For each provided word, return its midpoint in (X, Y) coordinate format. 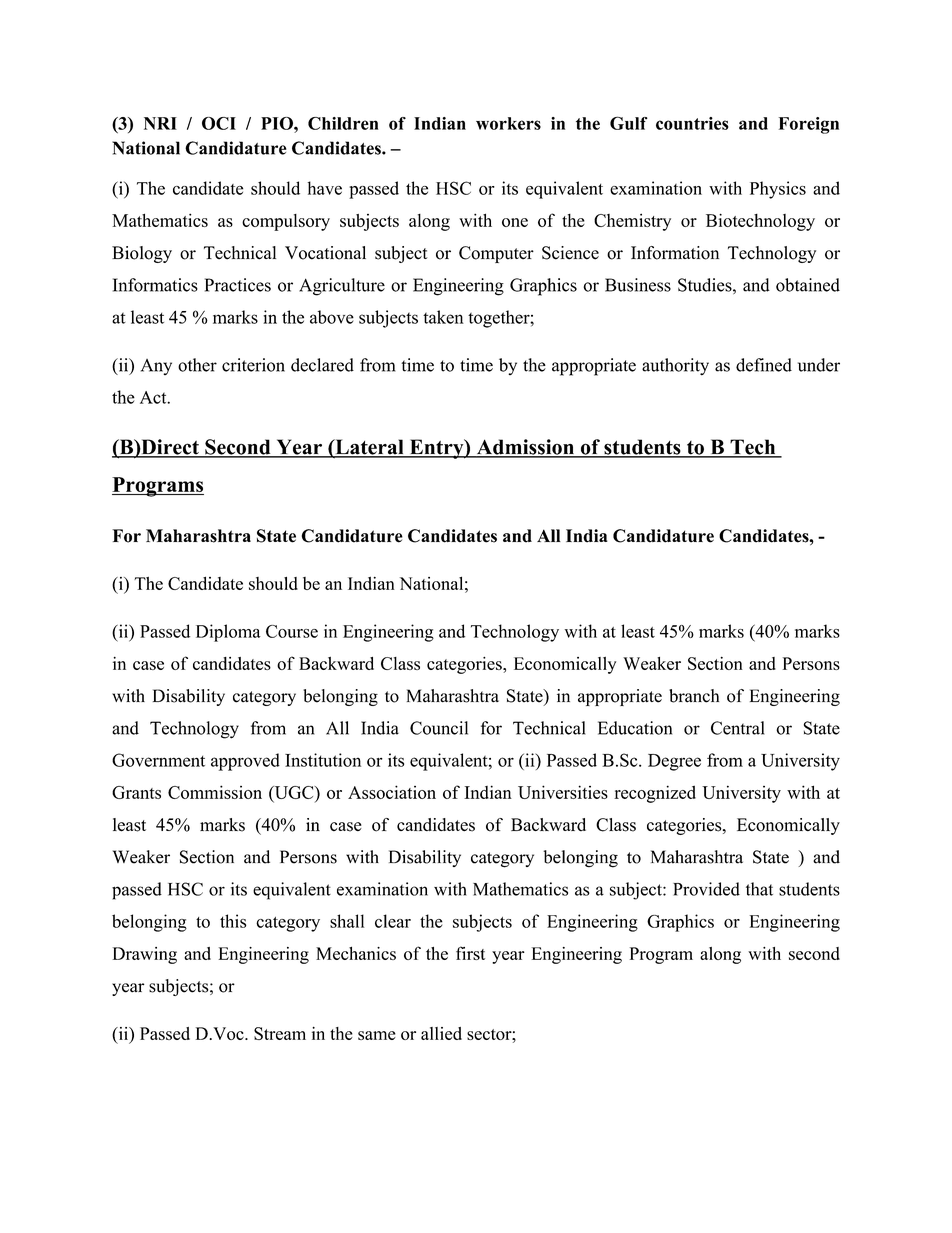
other (197, 365)
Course (292, 631)
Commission (215, 792)
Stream (280, 1033)
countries (692, 123)
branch (694, 696)
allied (441, 1033)
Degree (674, 762)
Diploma (228, 633)
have (325, 188)
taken (443, 317)
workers (508, 123)
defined (764, 365)
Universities (563, 792)
